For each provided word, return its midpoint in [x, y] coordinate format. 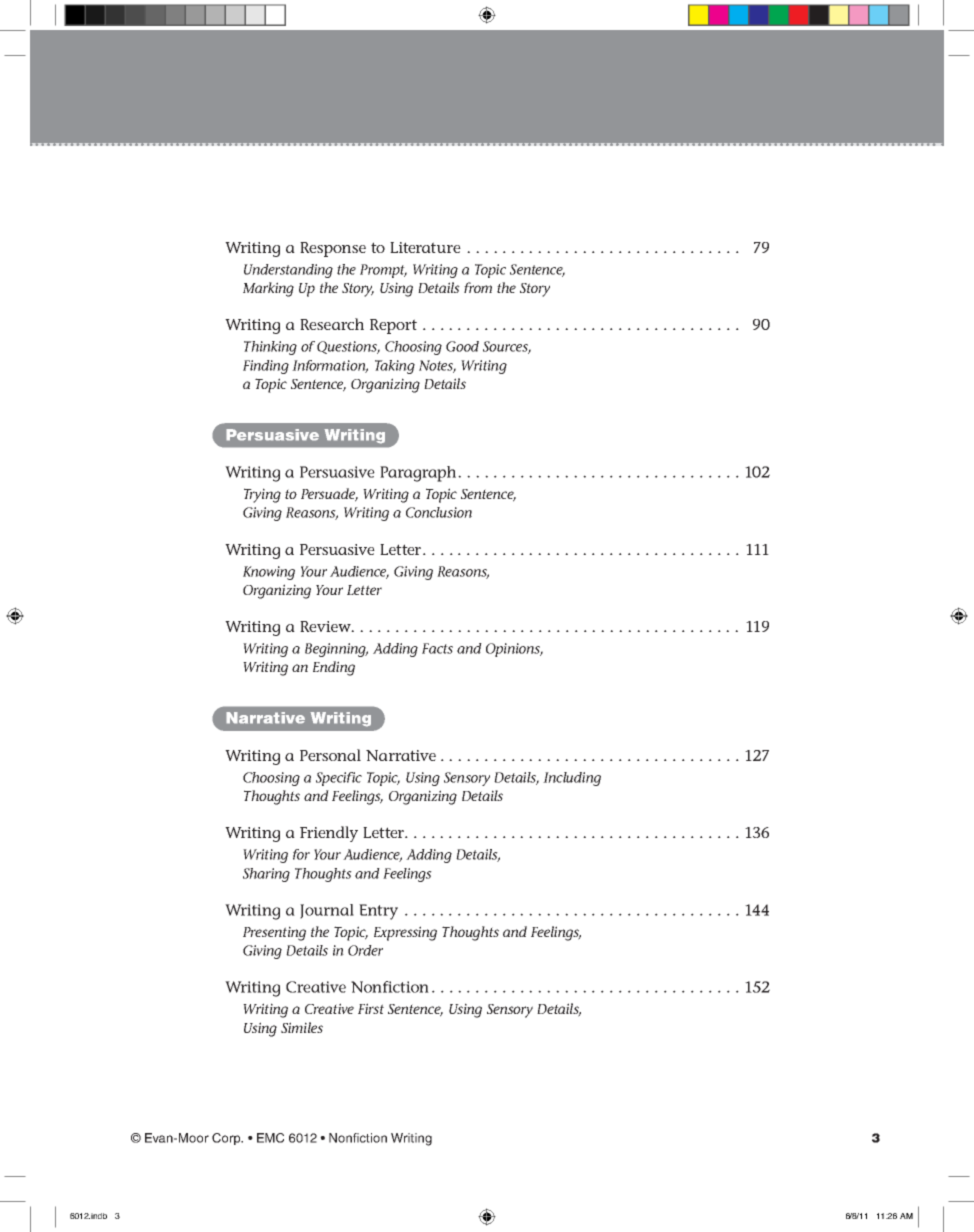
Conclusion [439, 512]
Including [572, 779]
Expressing [405, 933]
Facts [437, 648]
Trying [262, 495]
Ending [334, 668]
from [478, 287]
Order [365, 950]
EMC [270, 1138]
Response [333, 249]
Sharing [266, 875]
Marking [268, 289]
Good [462, 346]
